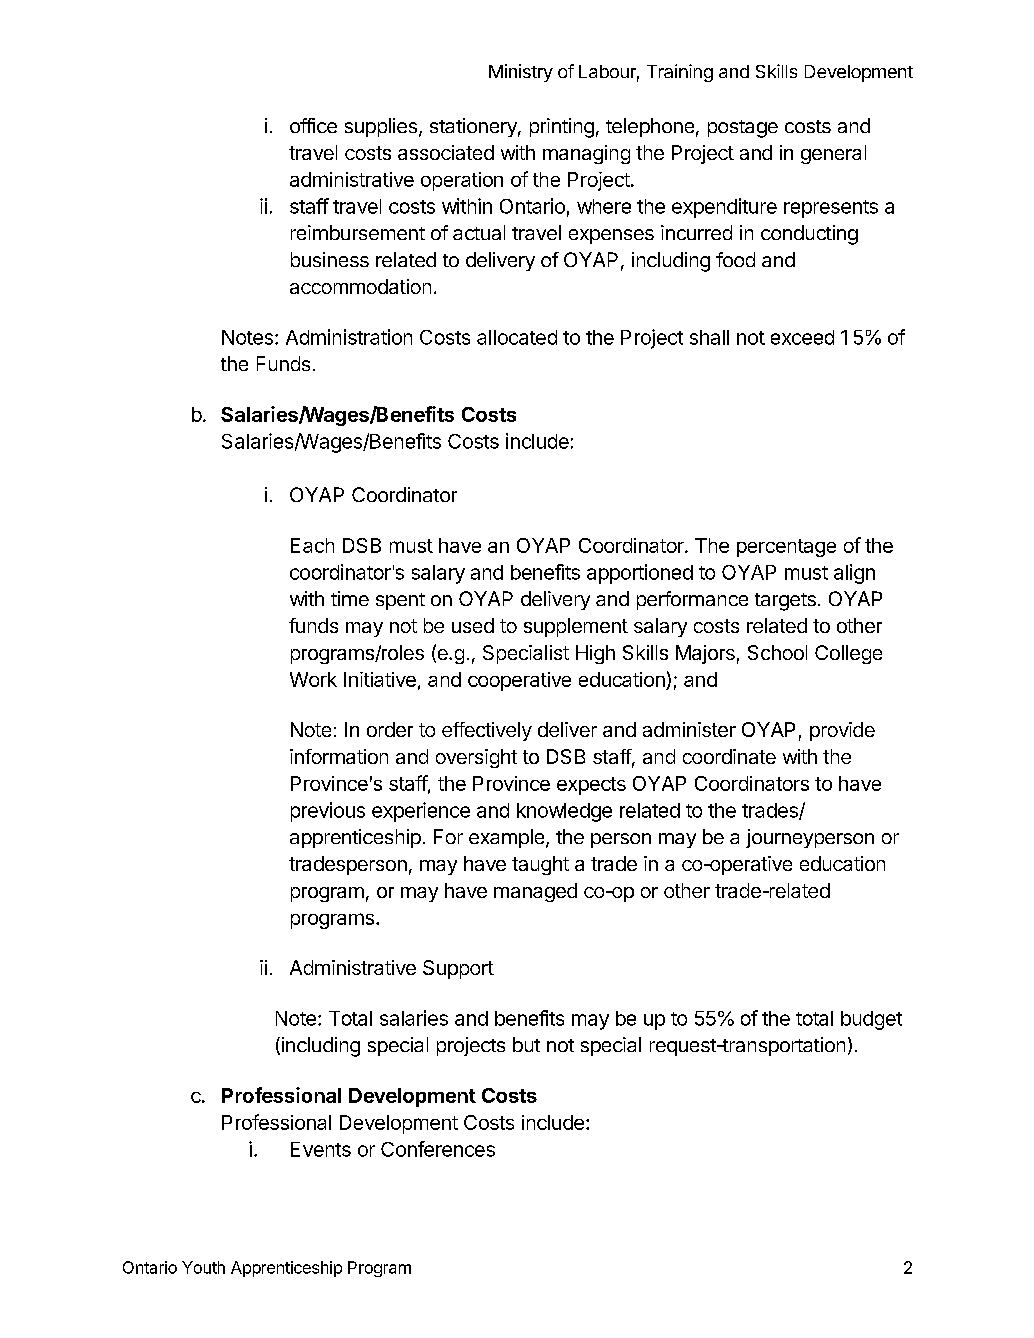 The image size is (1034, 1338). What do you see at coordinates (743, 129) in the document?
I see `postage` at bounding box center [743, 129].
